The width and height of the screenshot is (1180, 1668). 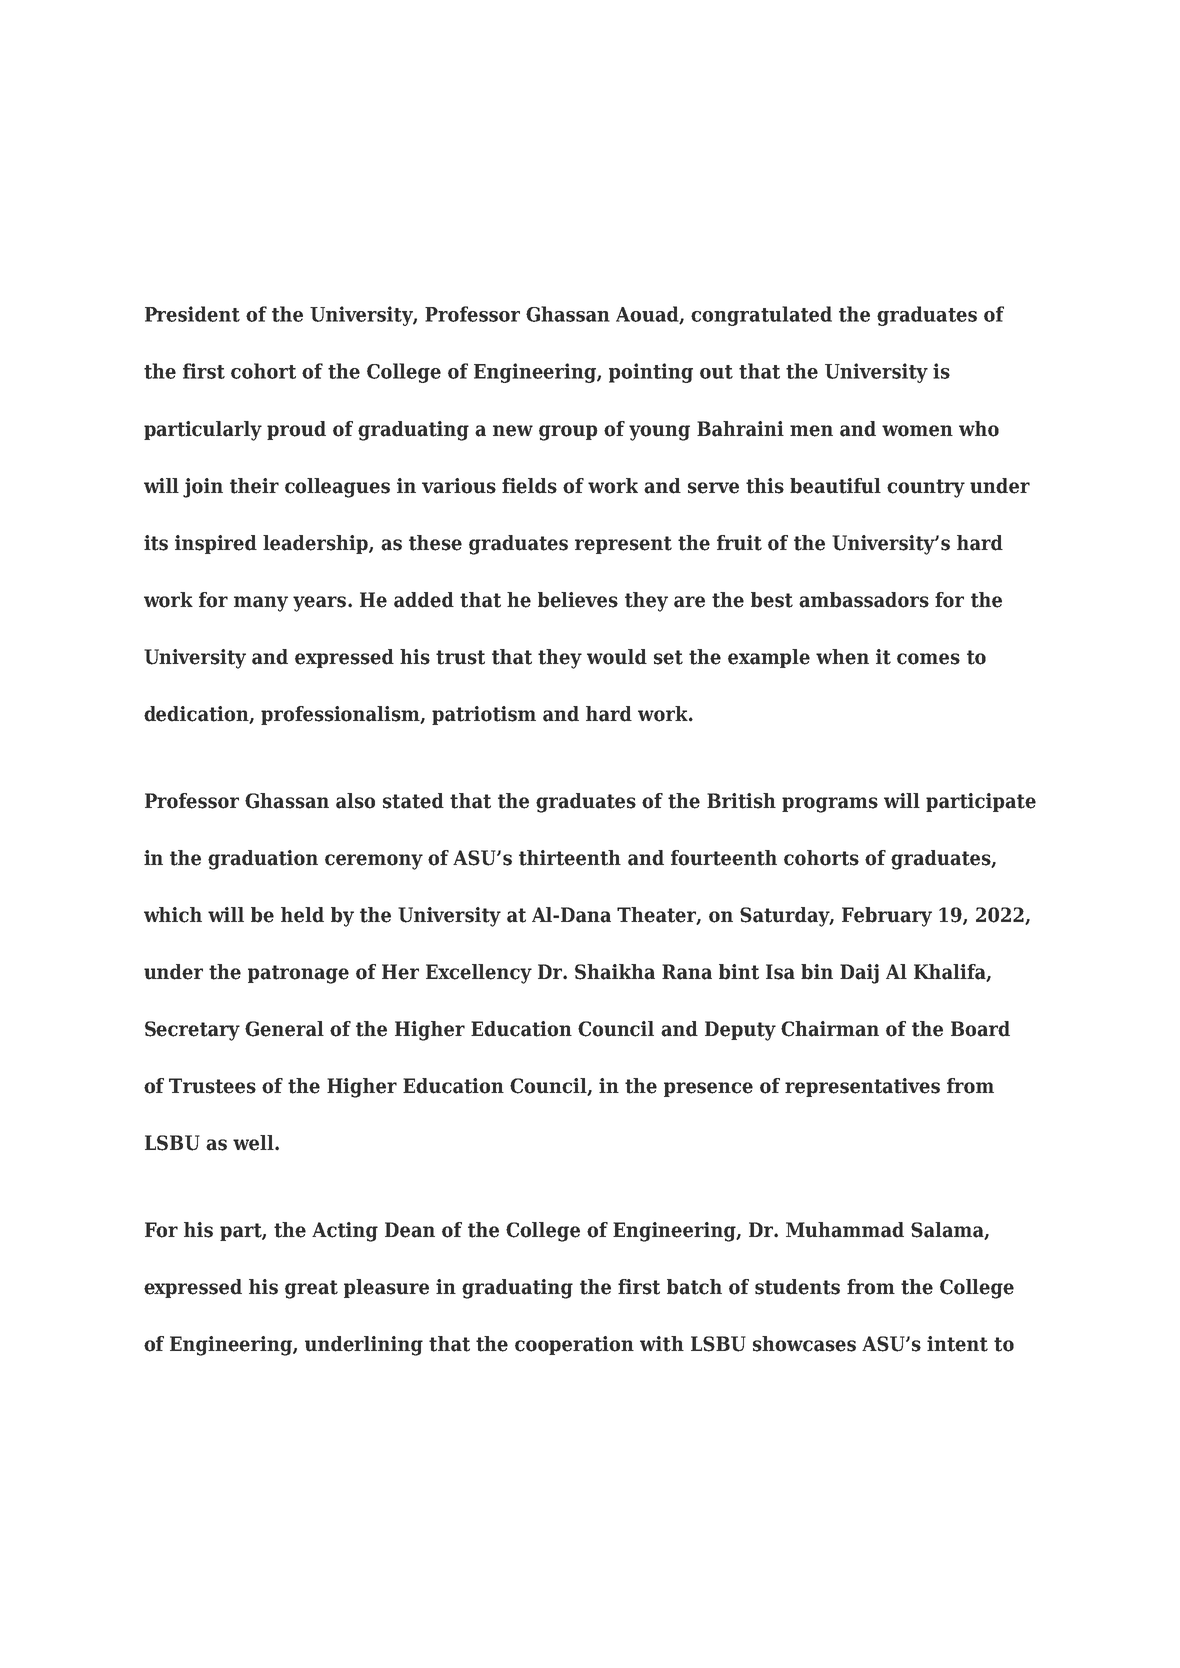 I want to click on thirteenth, so click(x=570, y=858).
